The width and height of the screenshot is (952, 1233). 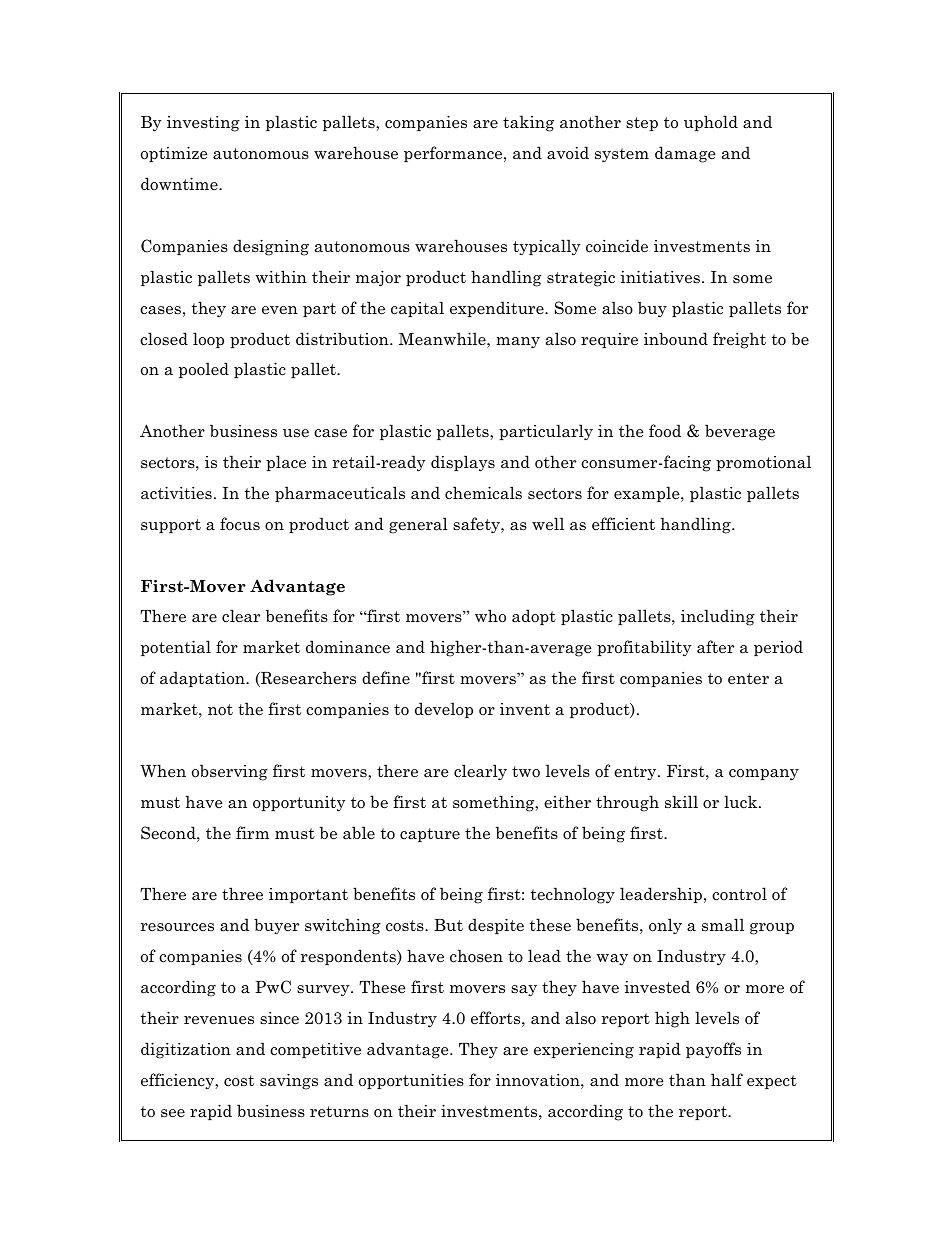 I want to click on place, so click(x=286, y=463).
